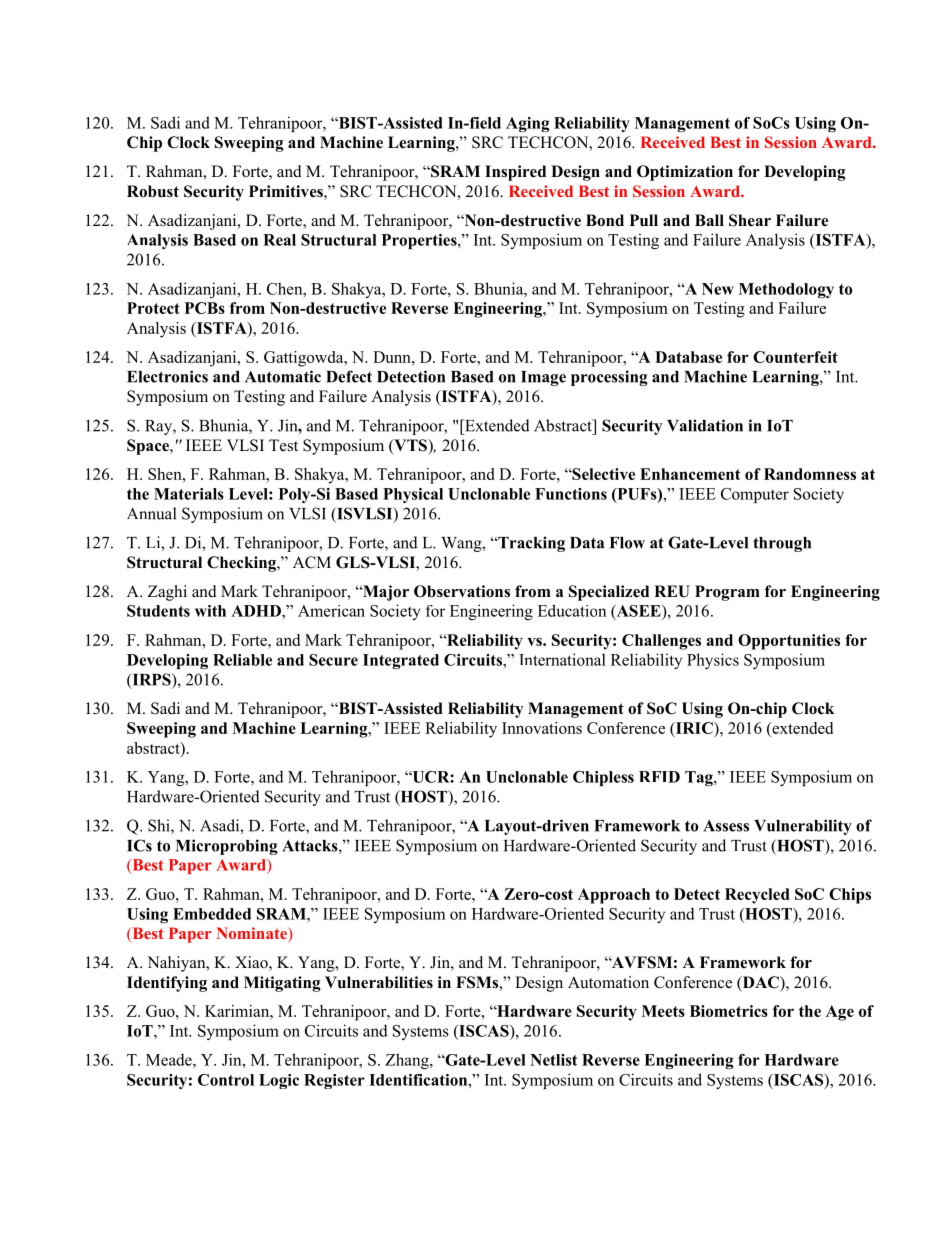 Image resolution: width=952 pixels, height=1233 pixels. I want to click on Control, so click(226, 1080).
